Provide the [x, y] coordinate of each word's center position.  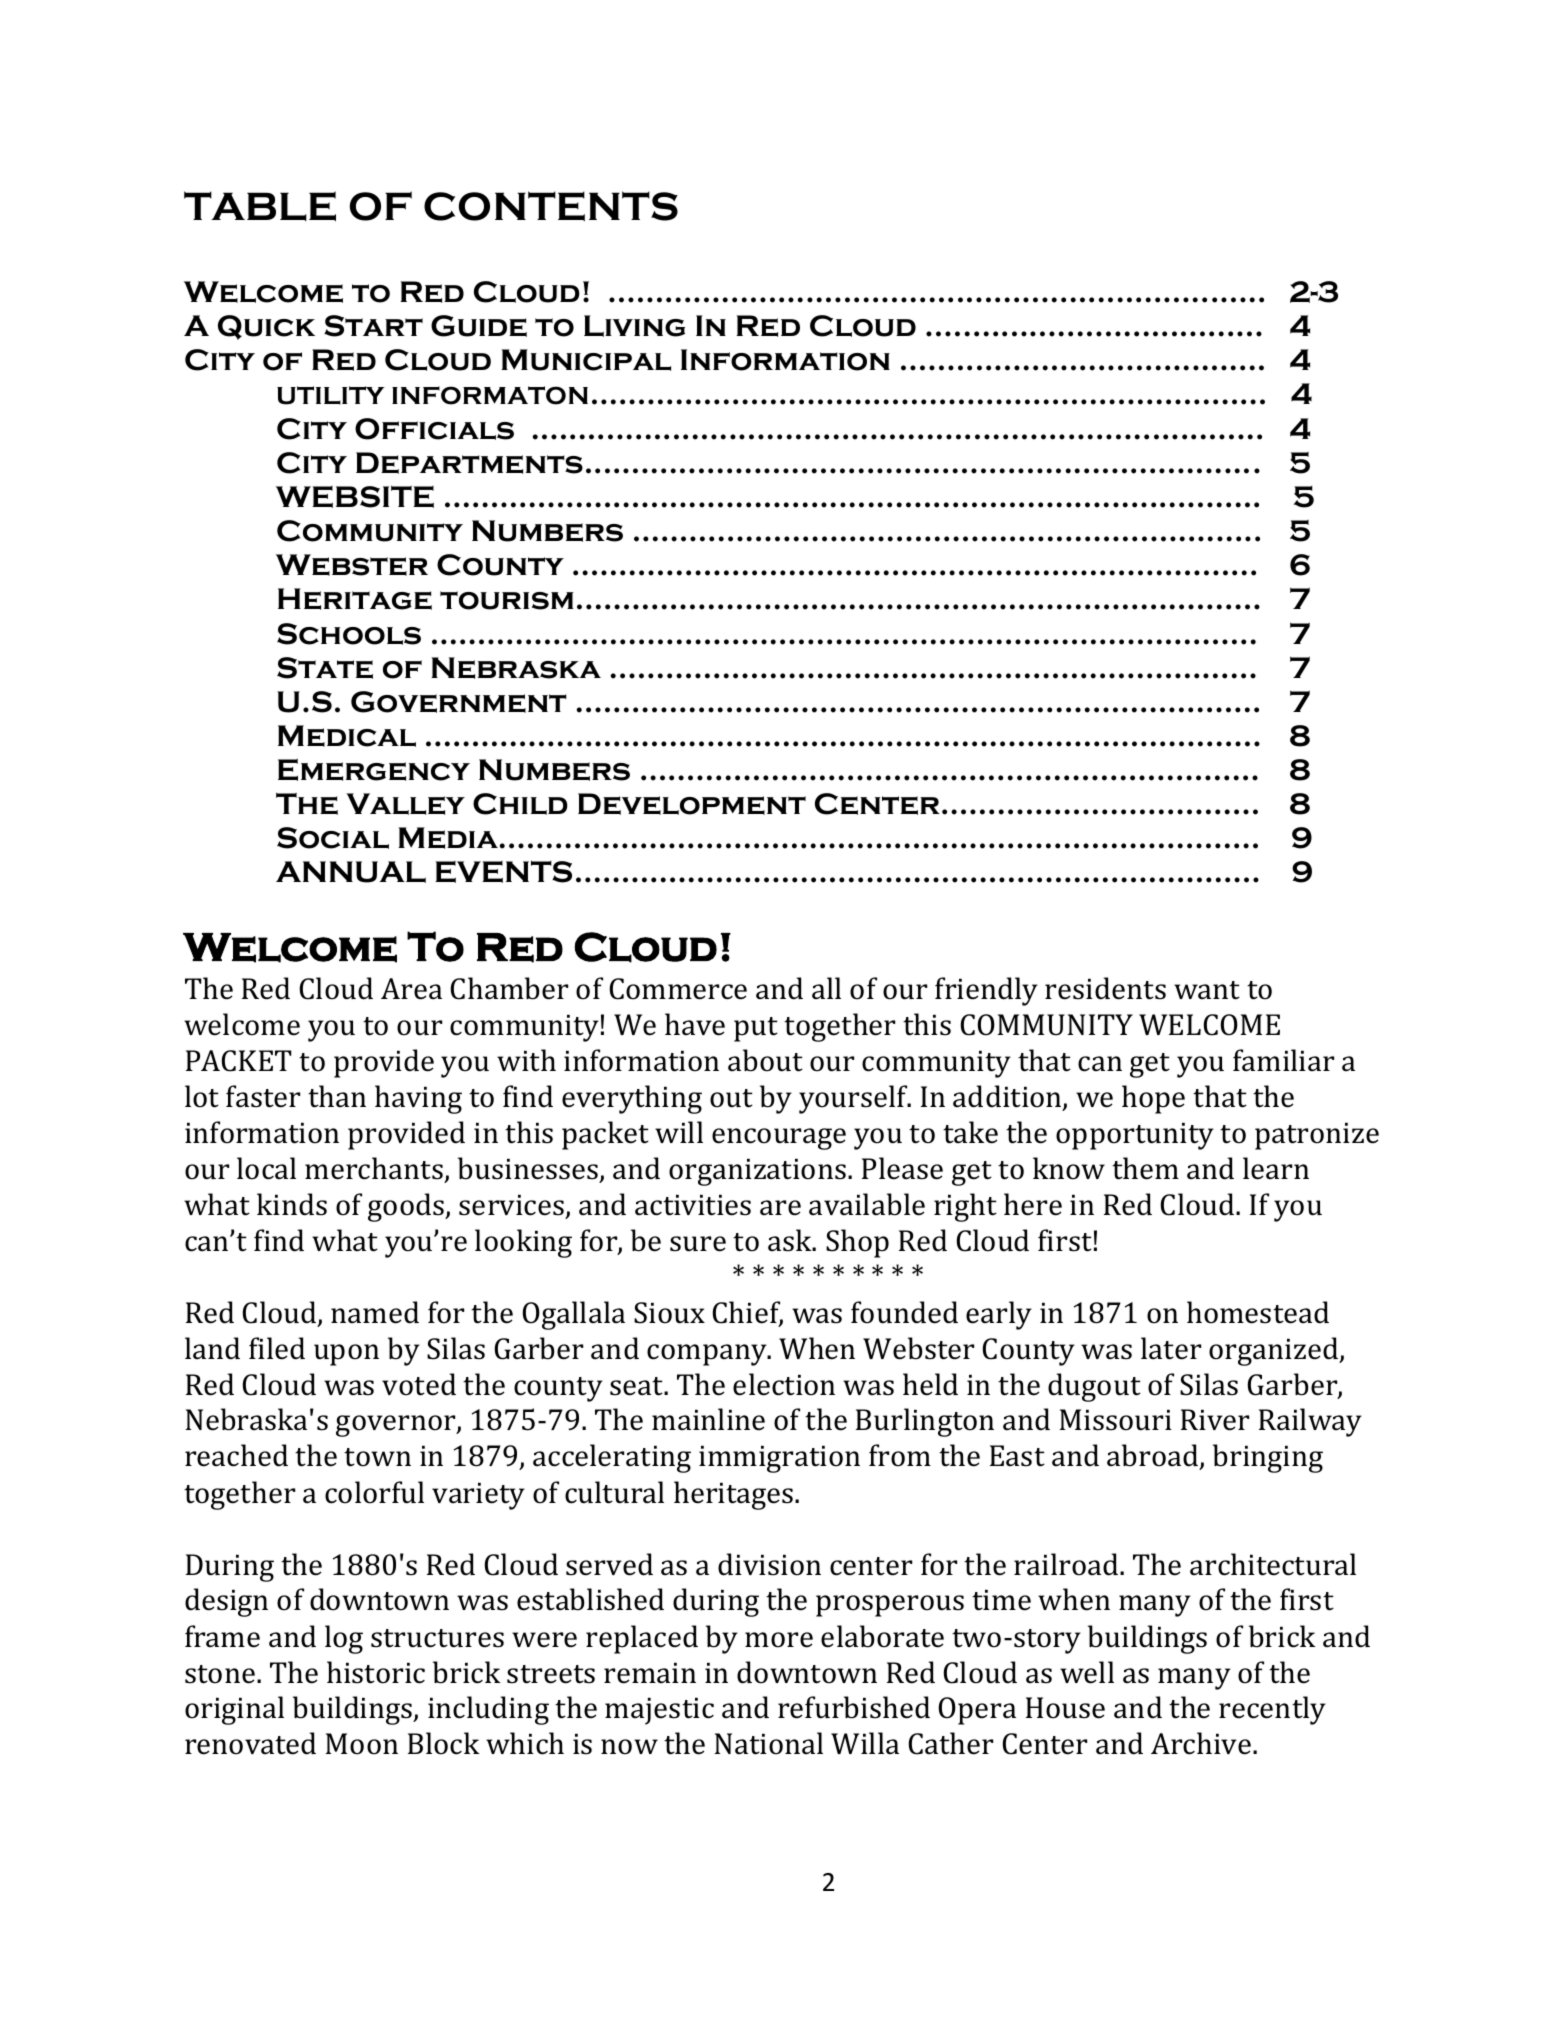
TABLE [260, 206]
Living [634, 326]
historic [376, 1672]
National [768, 1743]
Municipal [586, 360]
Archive [1201, 1743]
